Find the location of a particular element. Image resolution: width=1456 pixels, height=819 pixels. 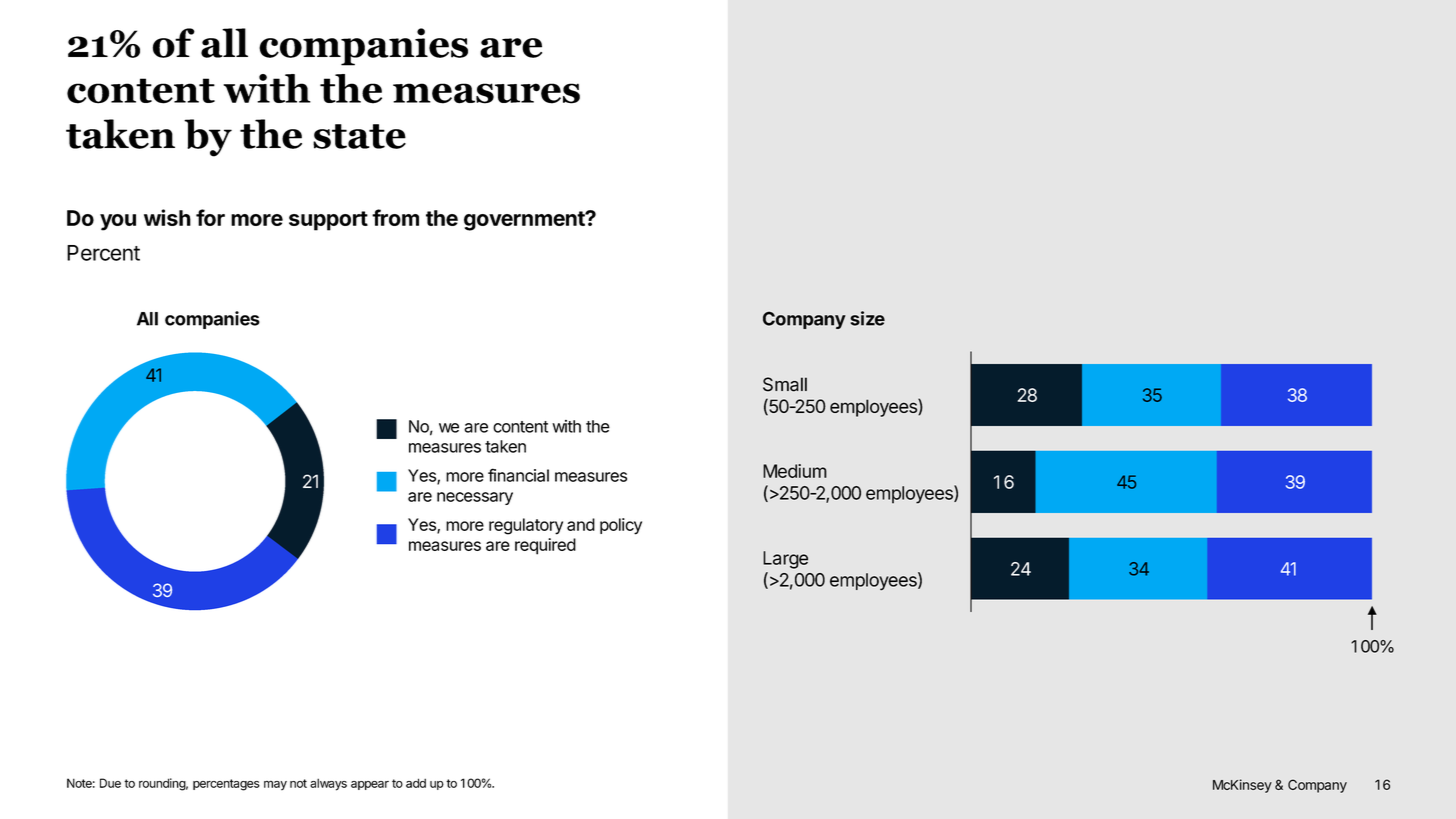

may is located at coordinates (275, 785).
